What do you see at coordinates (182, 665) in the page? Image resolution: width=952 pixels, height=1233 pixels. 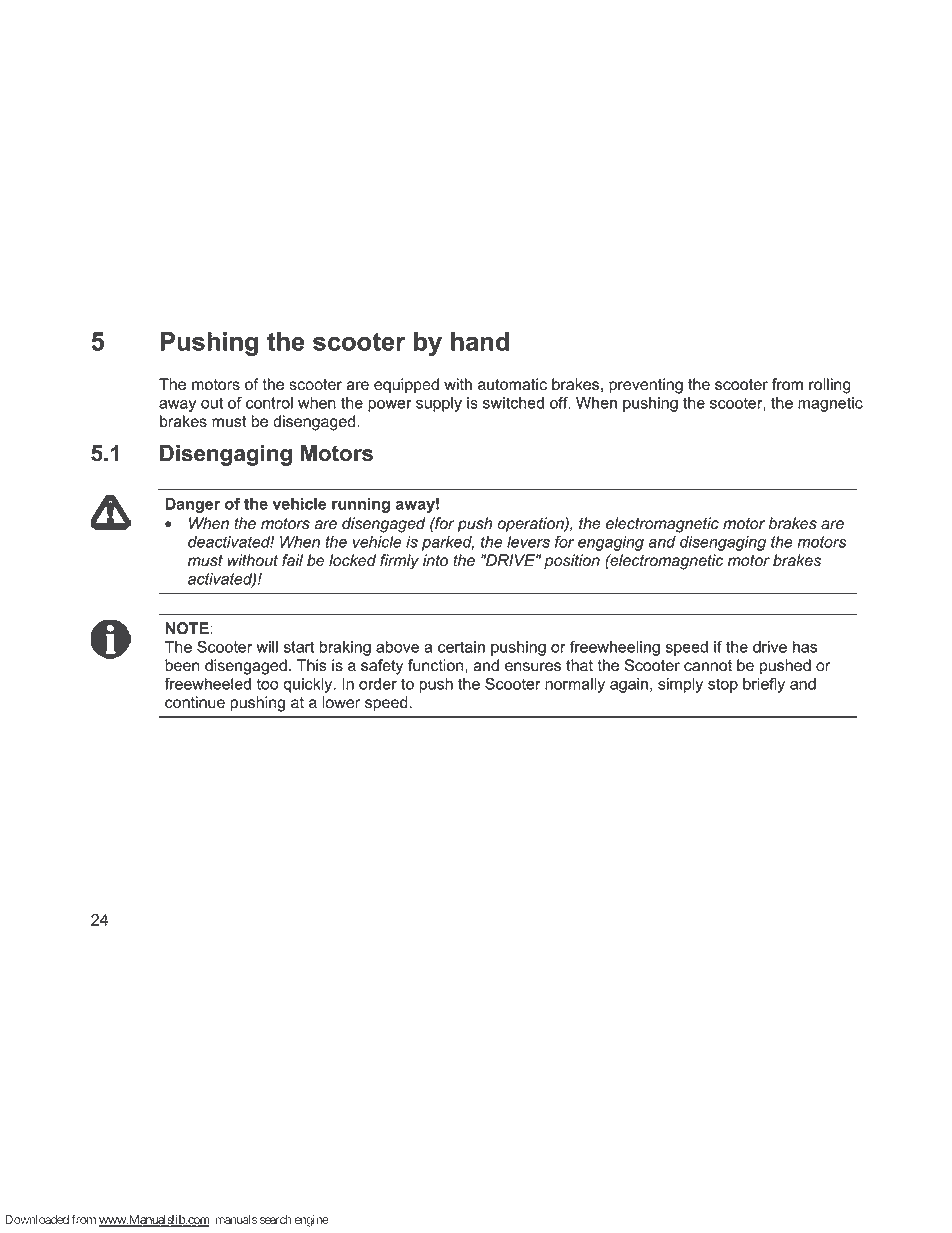 I see `been` at bounding box center [182, 665].
